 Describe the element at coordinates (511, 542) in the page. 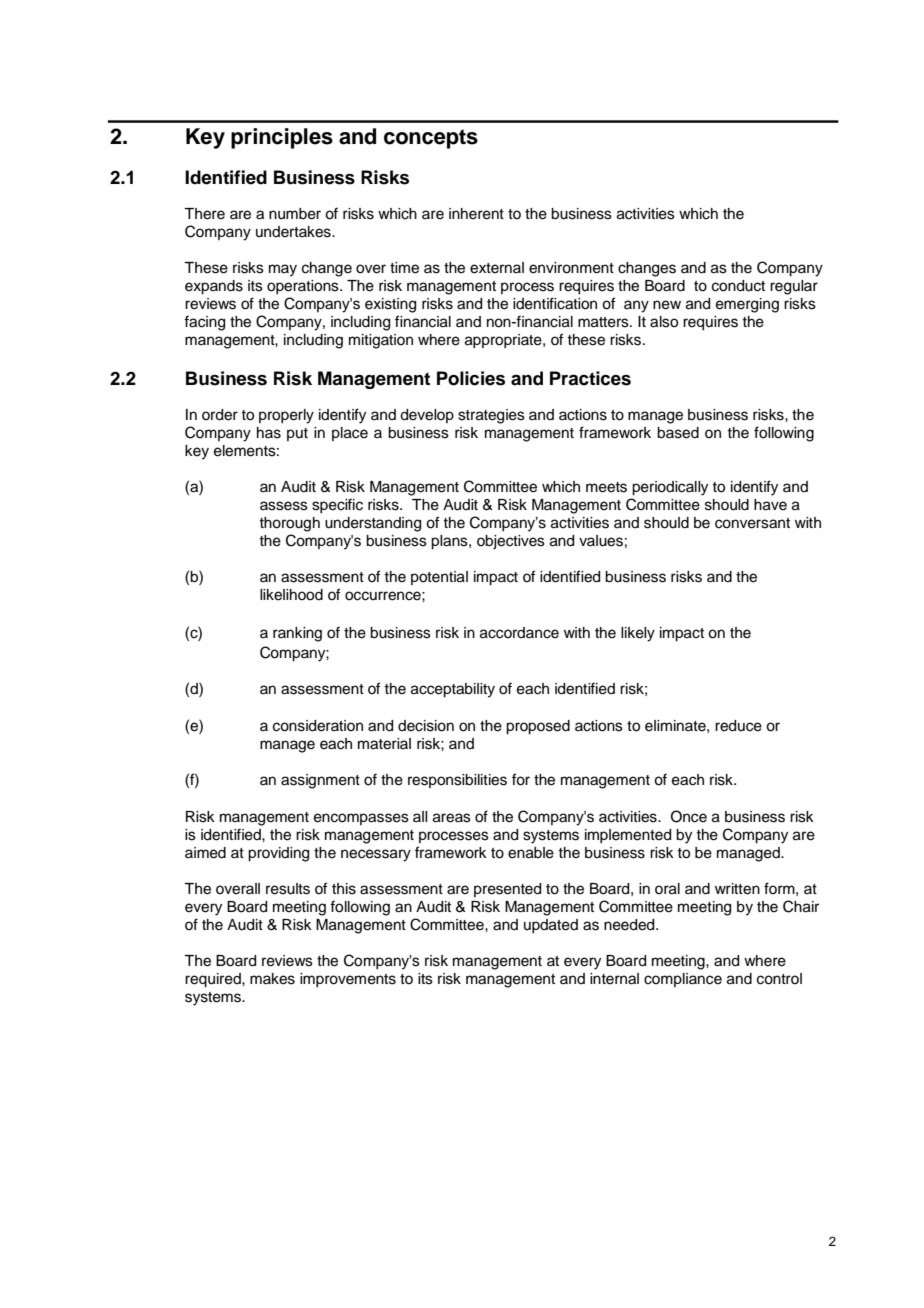

I see `objectives` at that location.
